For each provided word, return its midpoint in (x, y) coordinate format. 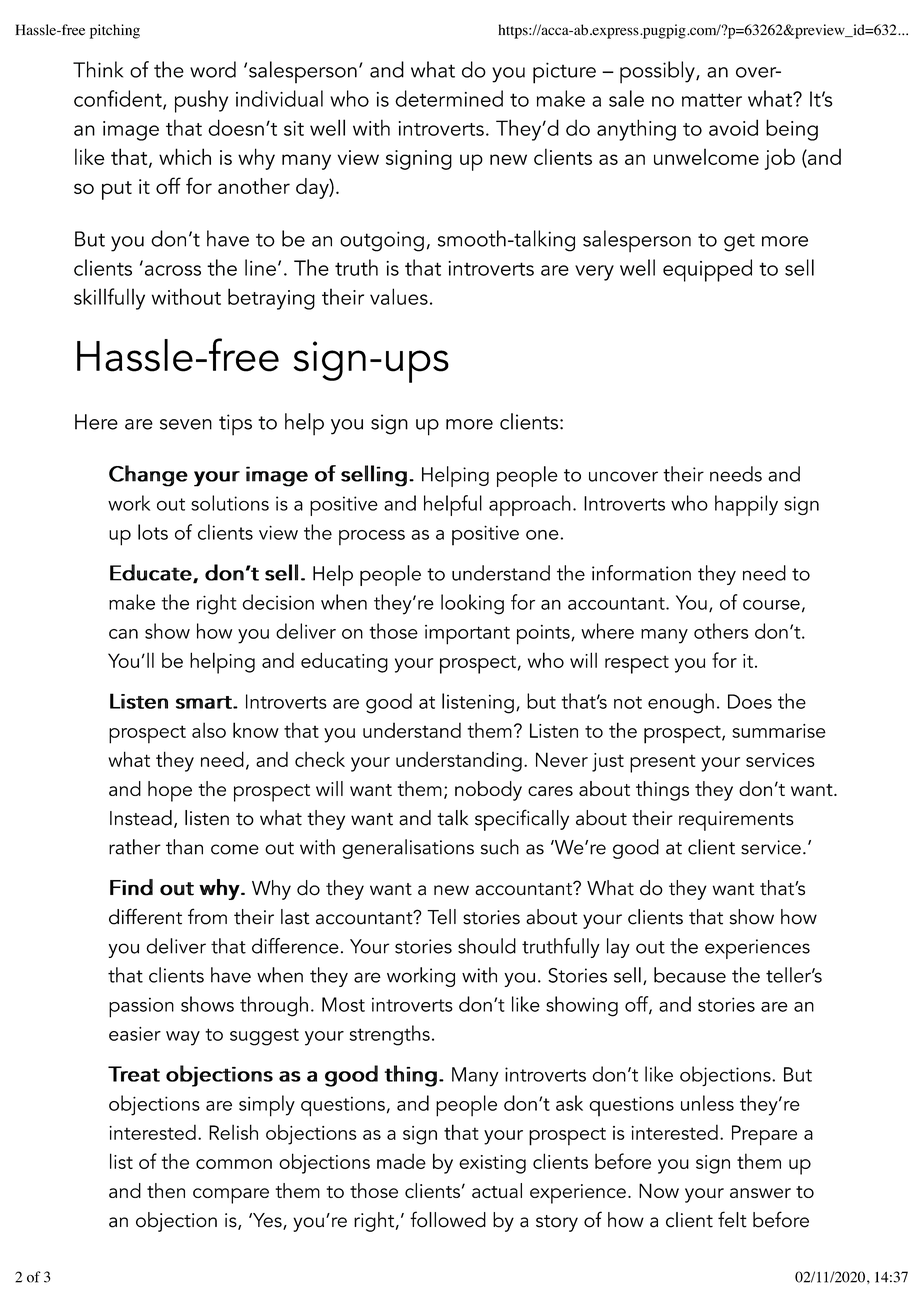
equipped (707, 270)
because (690, 975)
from (207, 916)
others (721, 631)
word (213, 69)
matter (712, 100)
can (123, 634)
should (487, 946)
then (166, 1190)
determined (449, 98)
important (467, 635)
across (173, 270)
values (399, 296)
